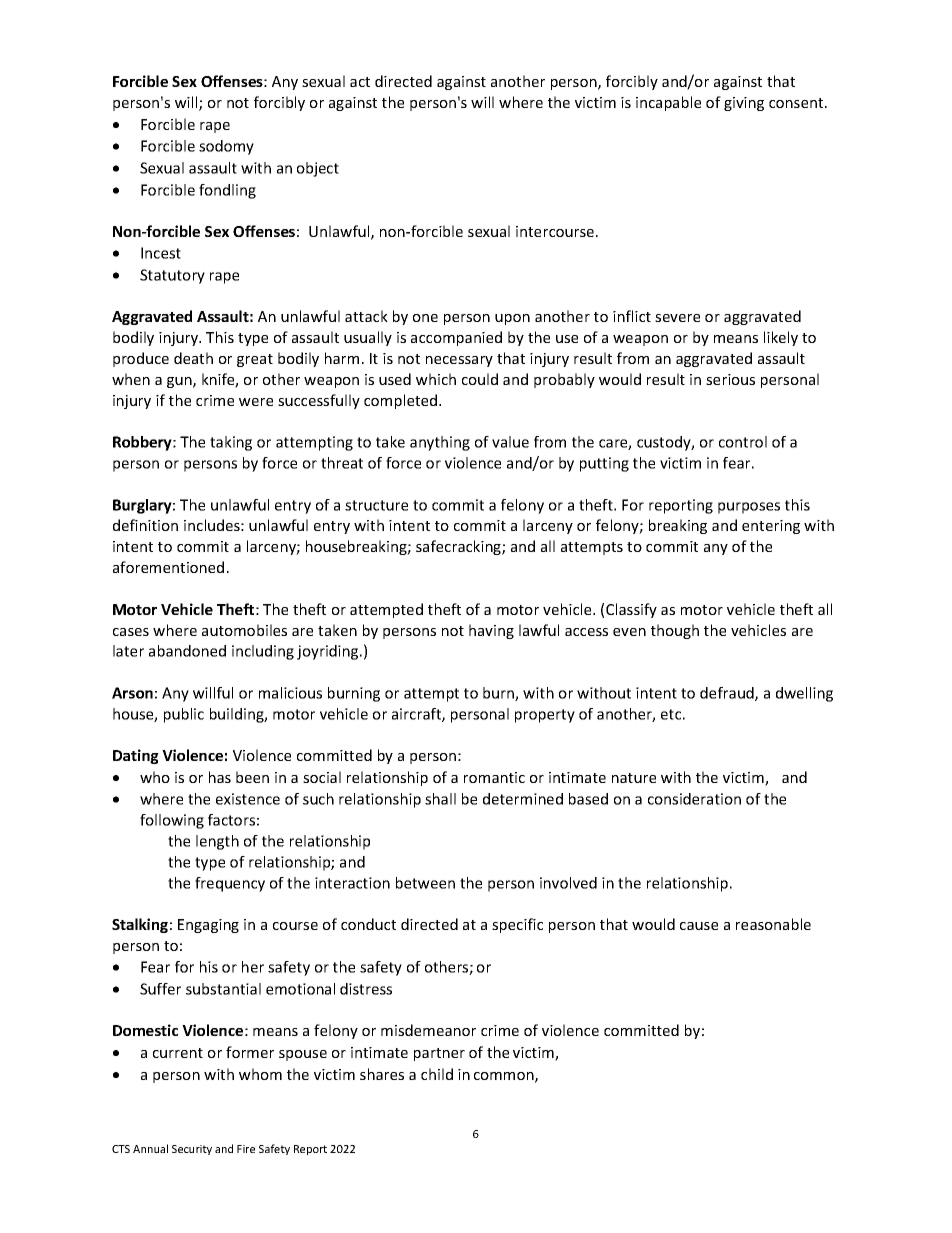 Image resolution: width=952 pixels, height=1233 pixels. Describe the element at coordinates (491, 631) in the screenshot. I see `having` at that location.
